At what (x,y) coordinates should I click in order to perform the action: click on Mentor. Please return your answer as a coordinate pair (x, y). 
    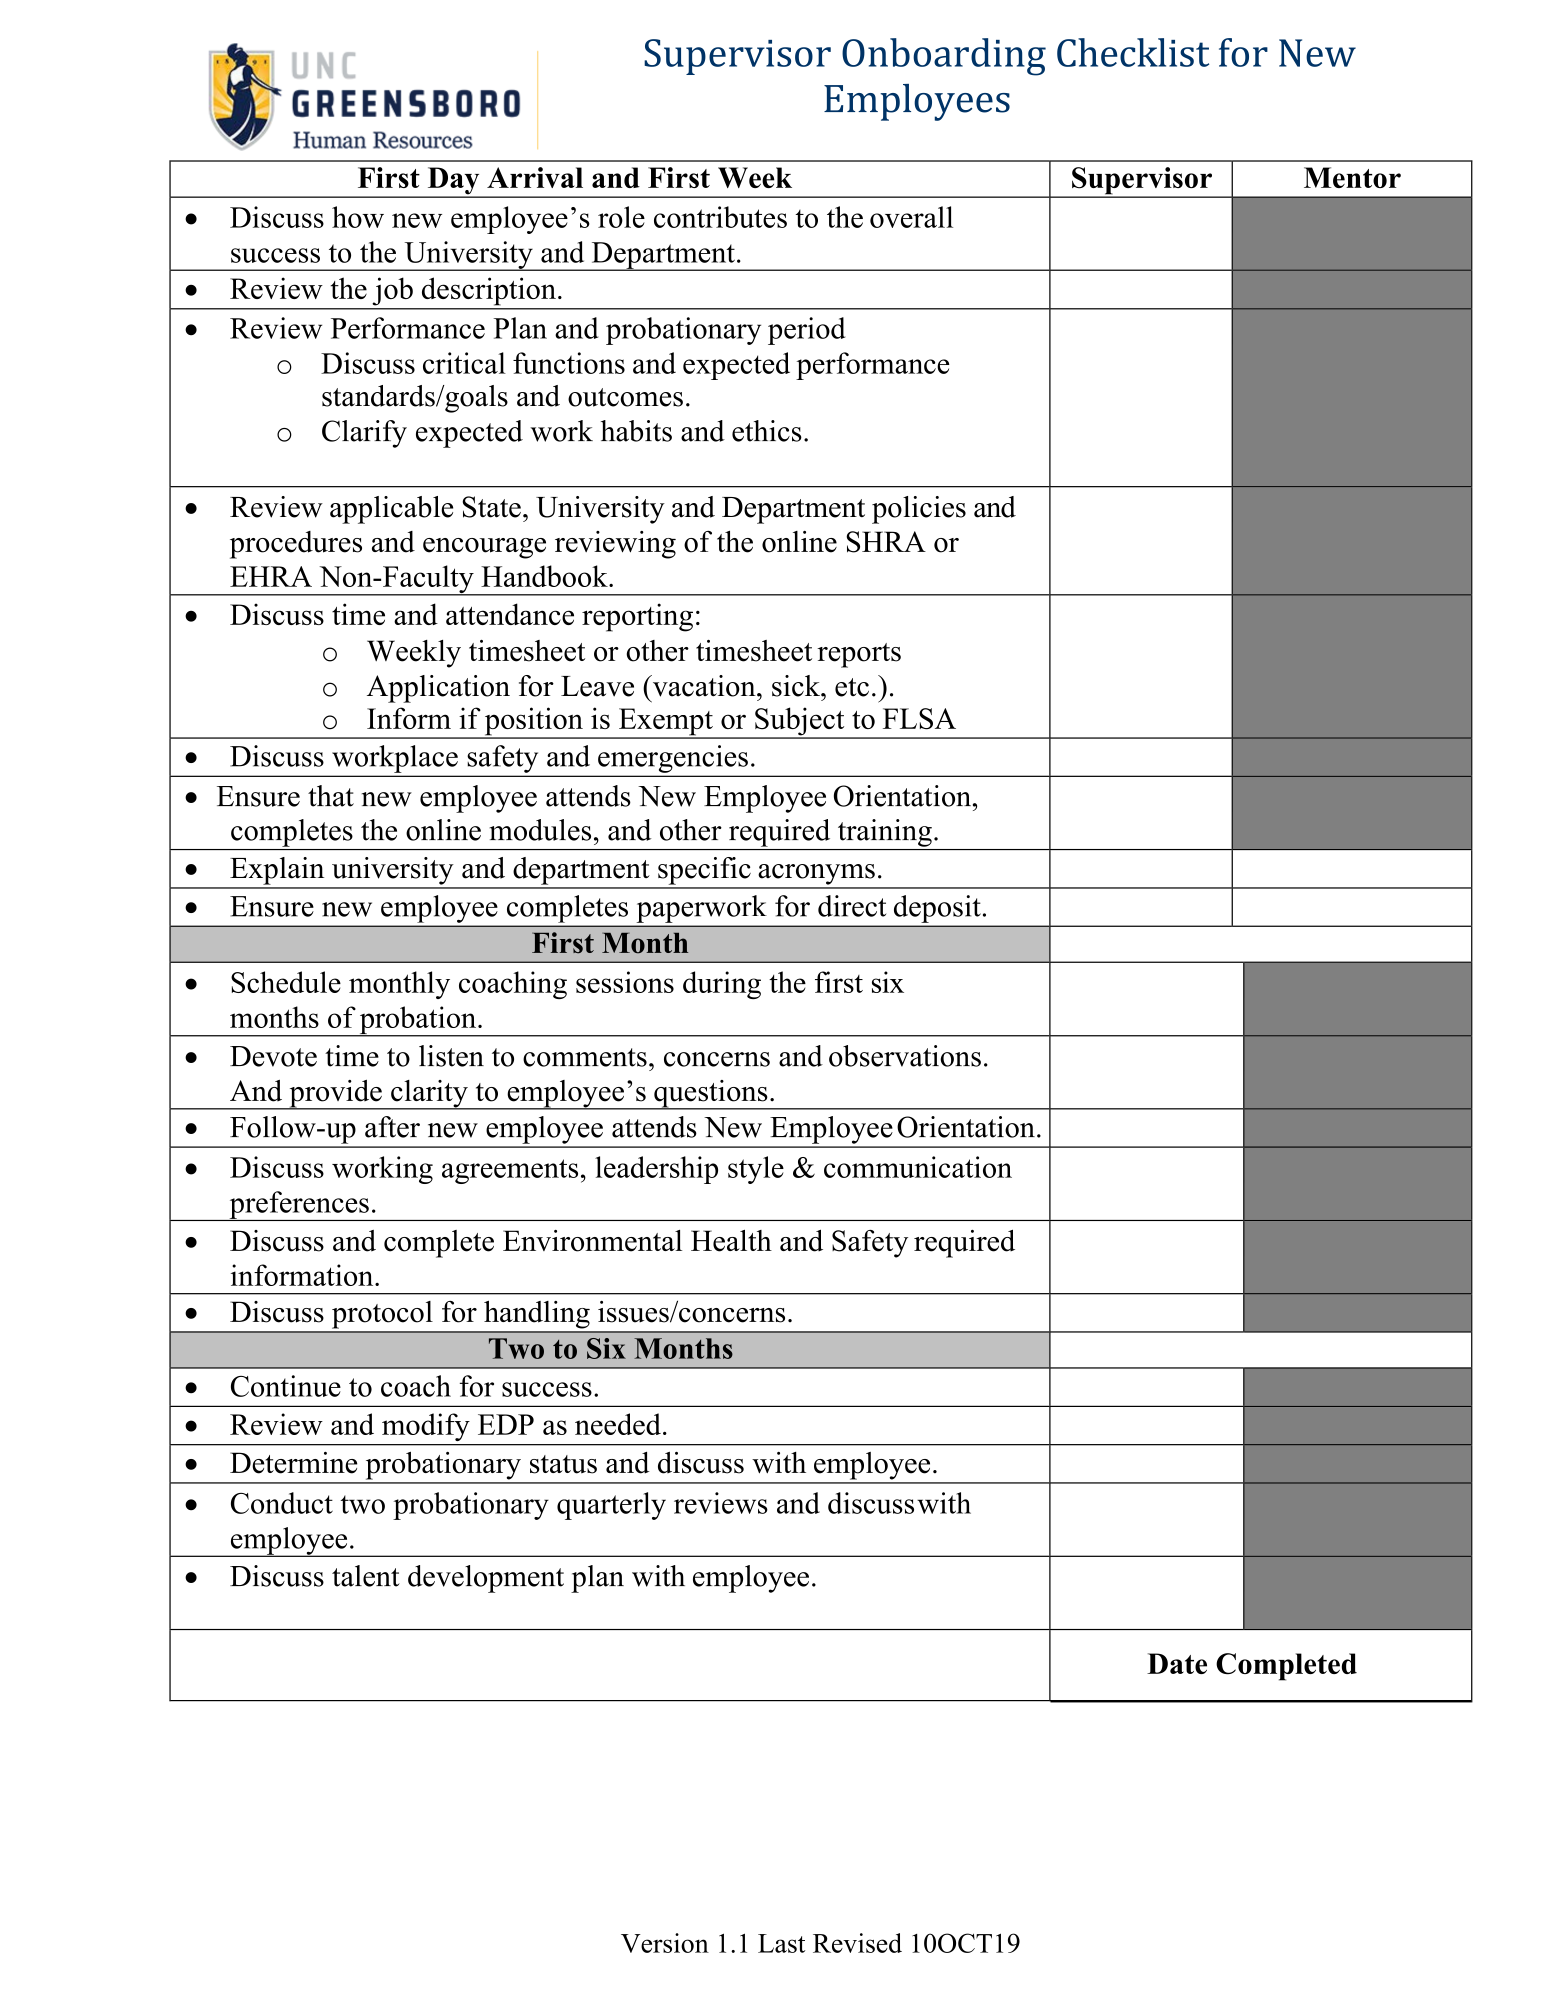
    Looking at the image, I should click on (1352, 177).
